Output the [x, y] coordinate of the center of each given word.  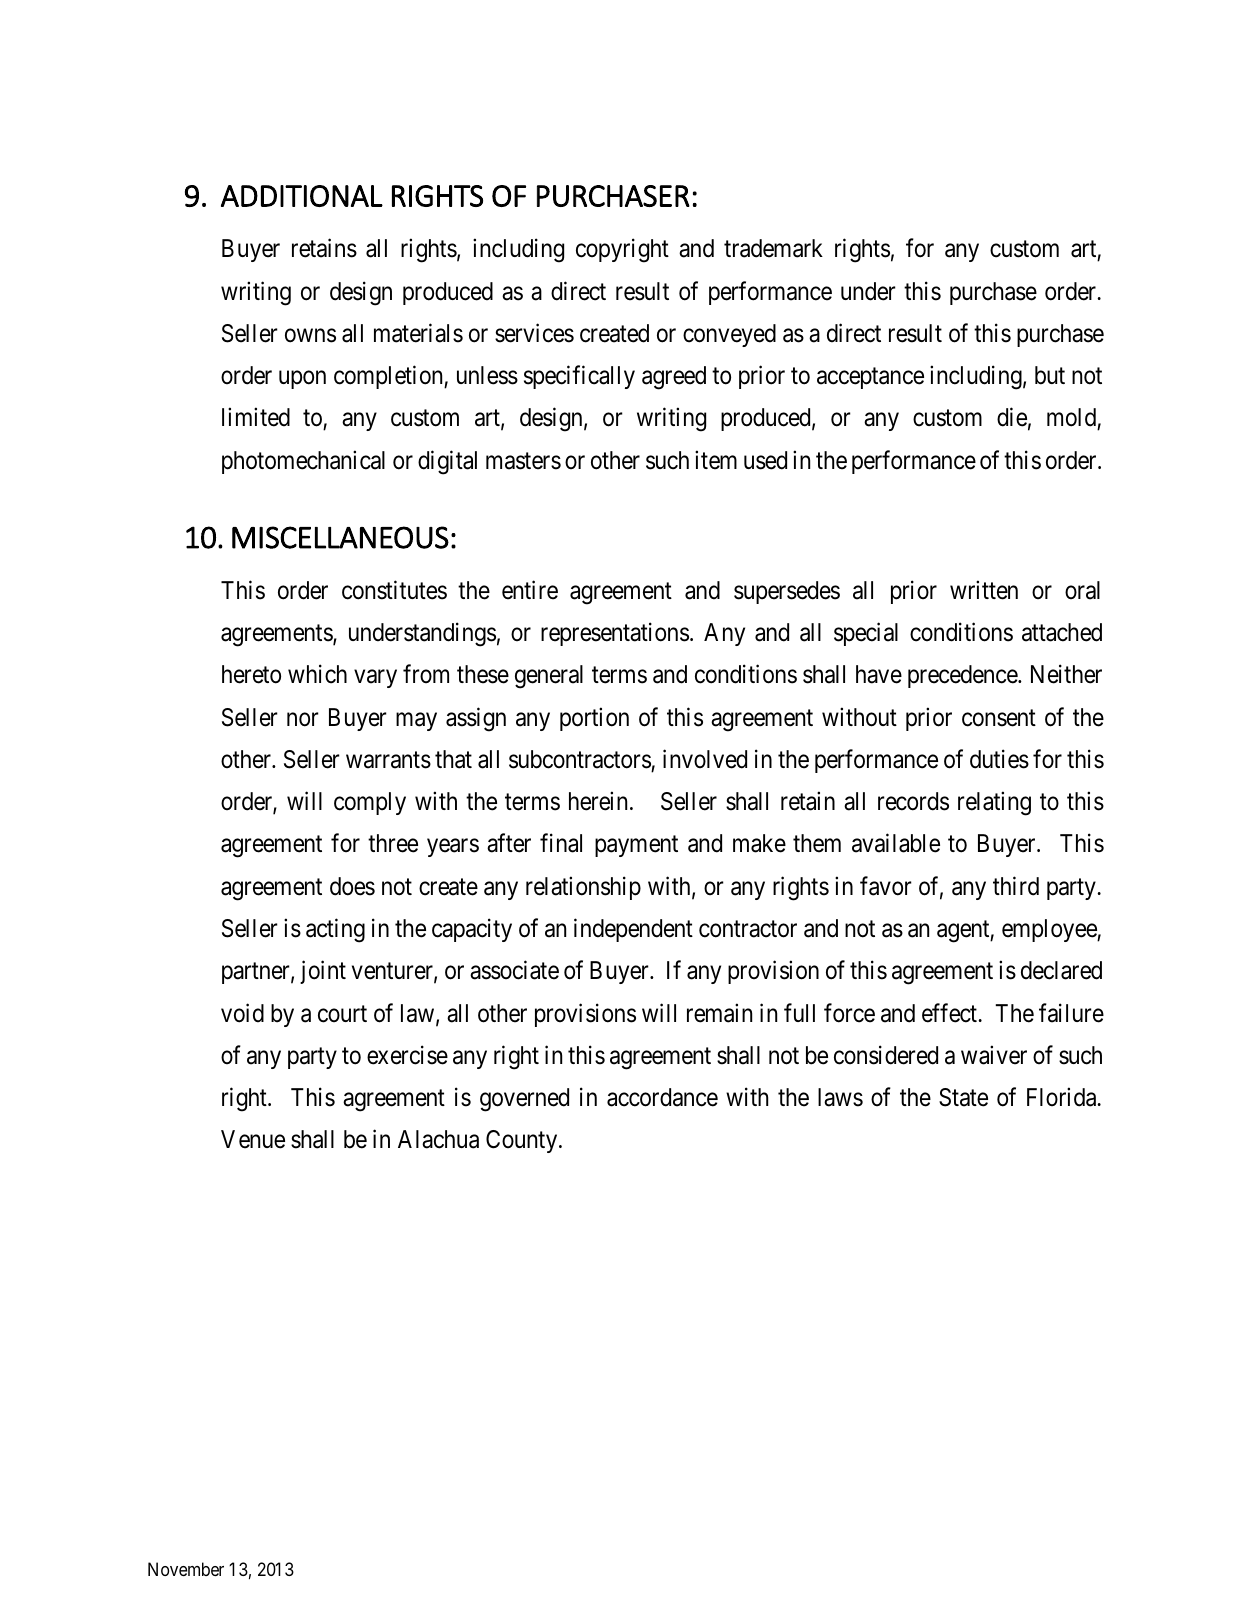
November [186, 1569]
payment [636, 846]
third [1016, 886]
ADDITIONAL [302, 196]
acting [335, 930]
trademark [773, 248]
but [1050, 375]
